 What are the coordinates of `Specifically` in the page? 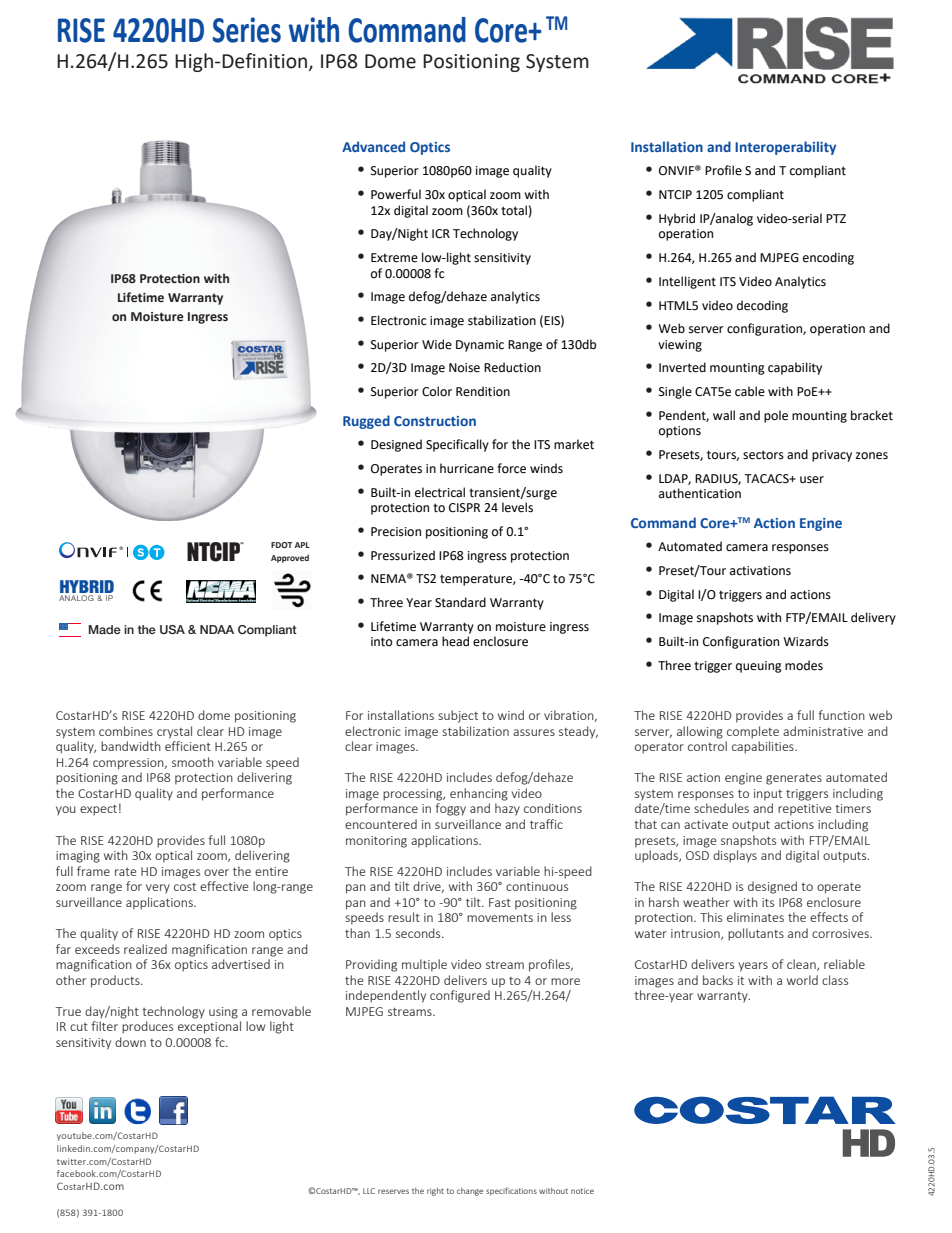 It's located at (457, 445).
